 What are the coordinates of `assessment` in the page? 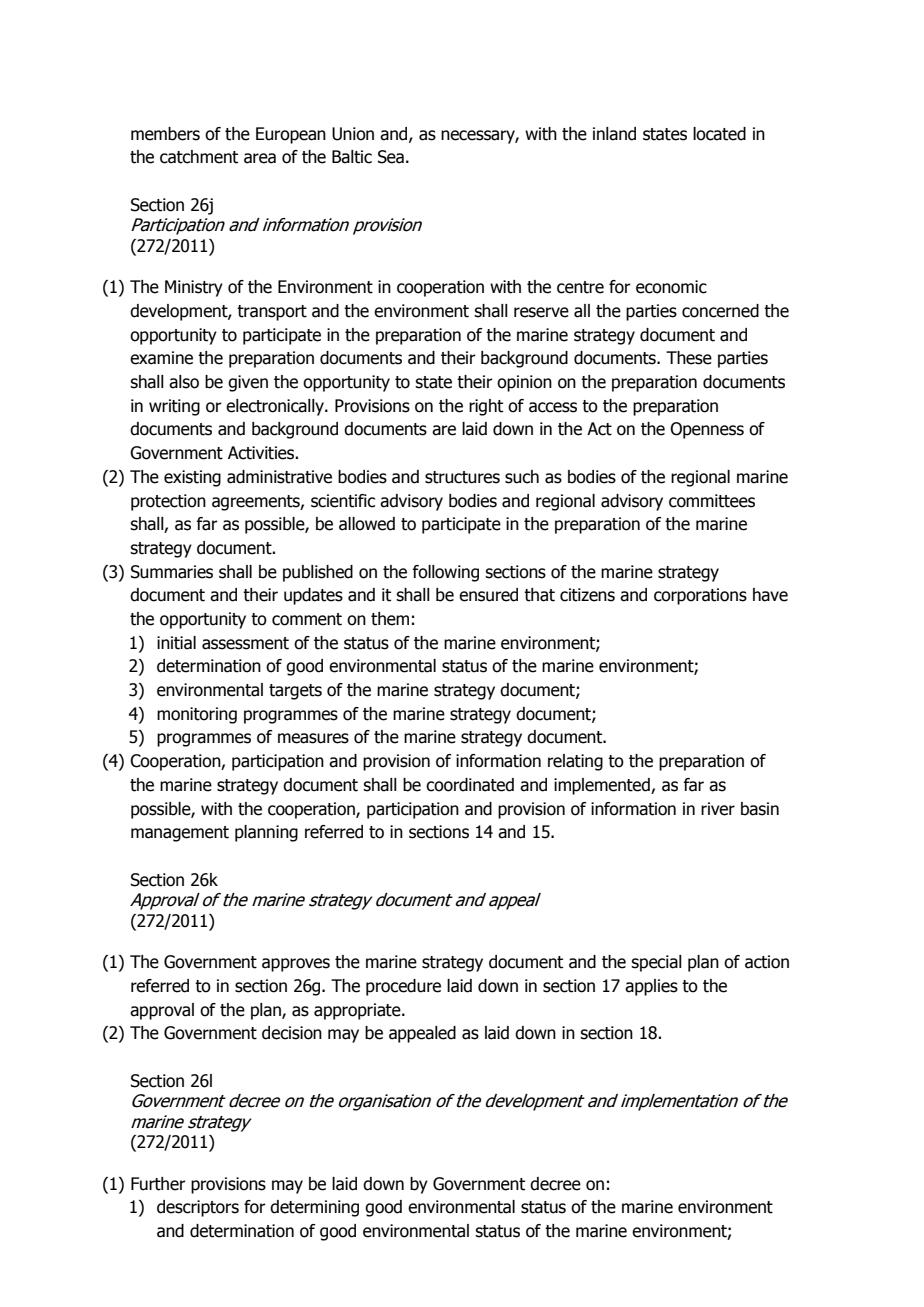 It's located at (245, 643).
